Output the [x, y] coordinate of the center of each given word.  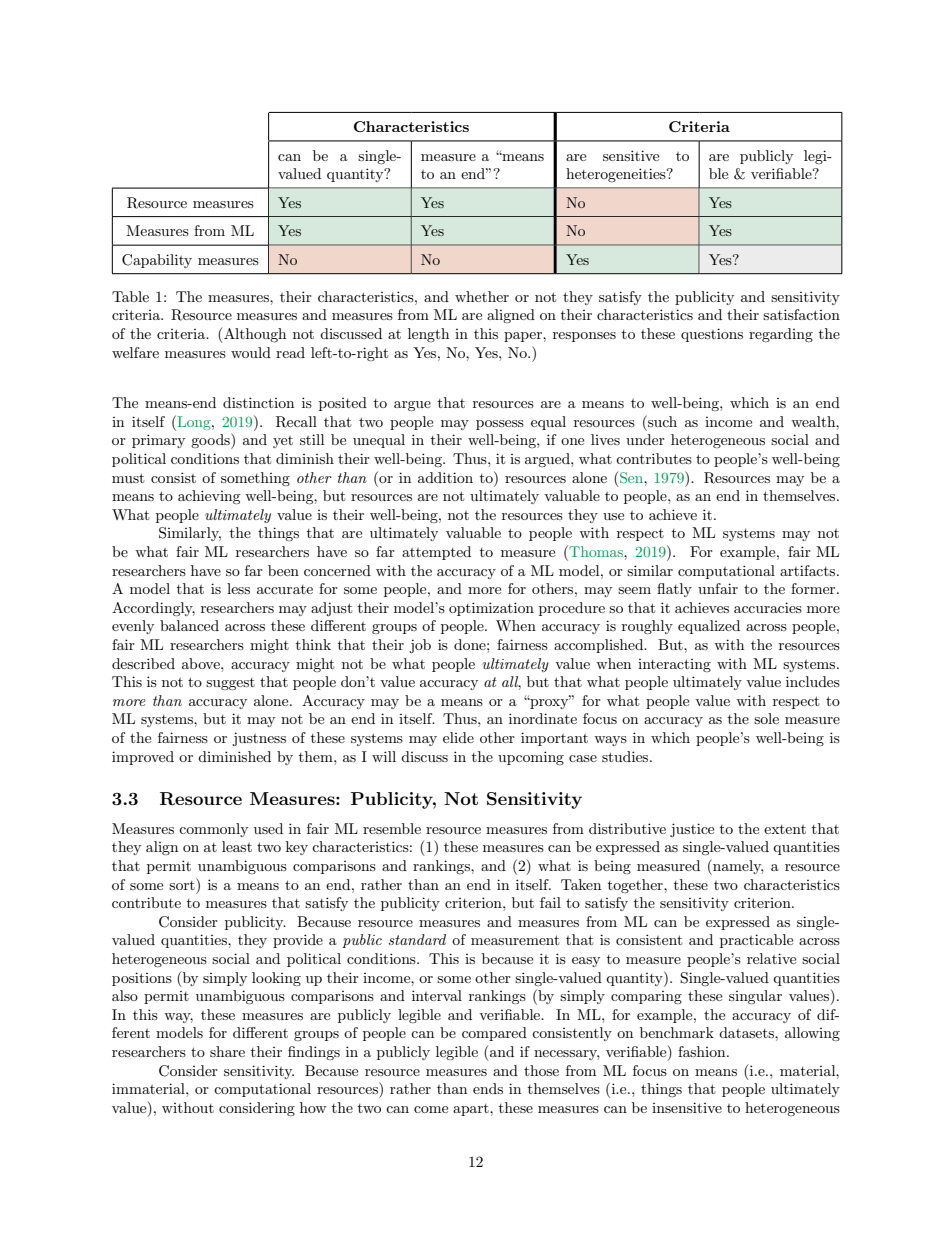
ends [488, 1088]
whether [482, 296]
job [420, 646]
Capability [157, 261]
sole [766, 718]
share [227, 1051]
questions [712, 335]
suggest [230, 684]
